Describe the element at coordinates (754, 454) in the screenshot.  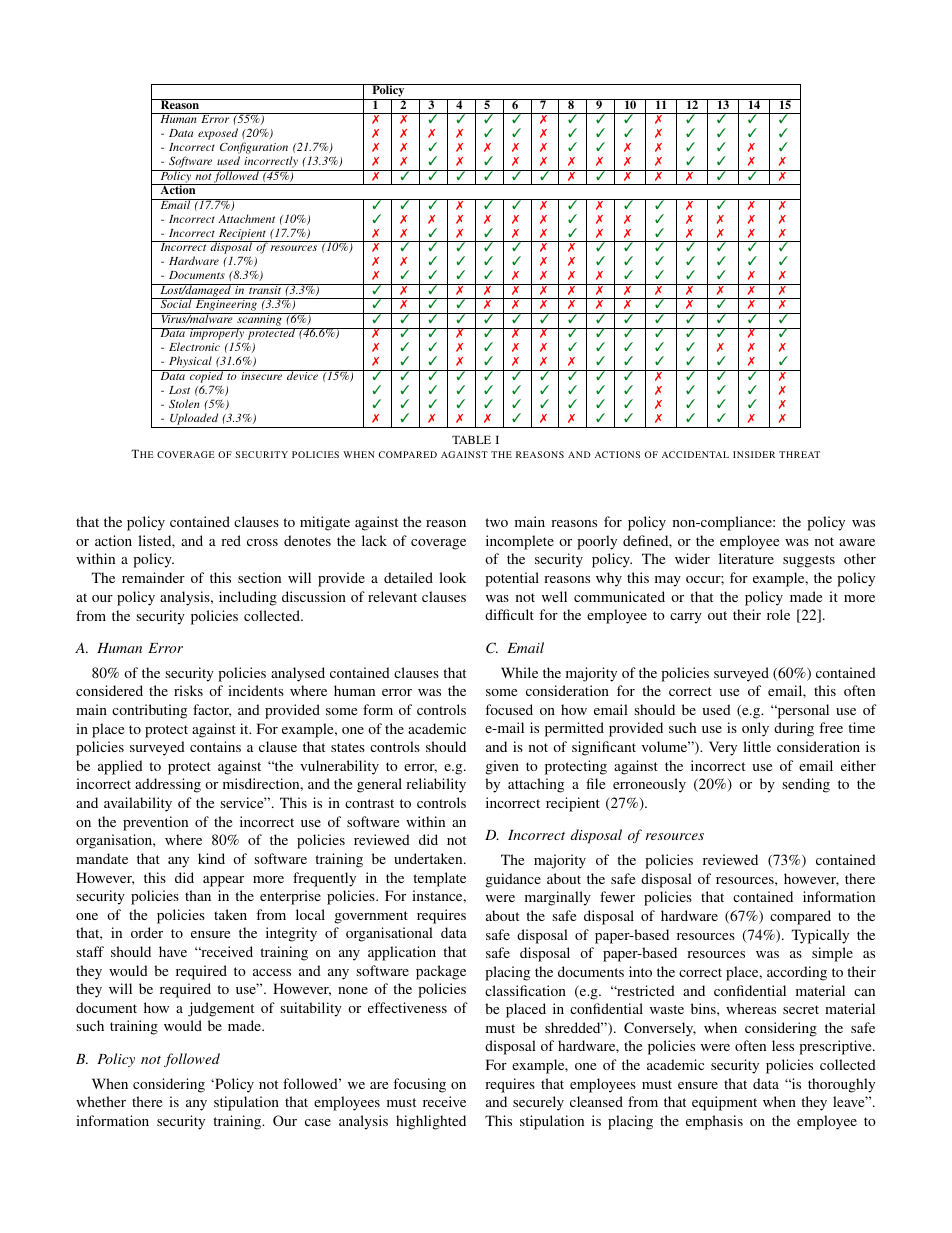
I see `INSIDER` at that location.
